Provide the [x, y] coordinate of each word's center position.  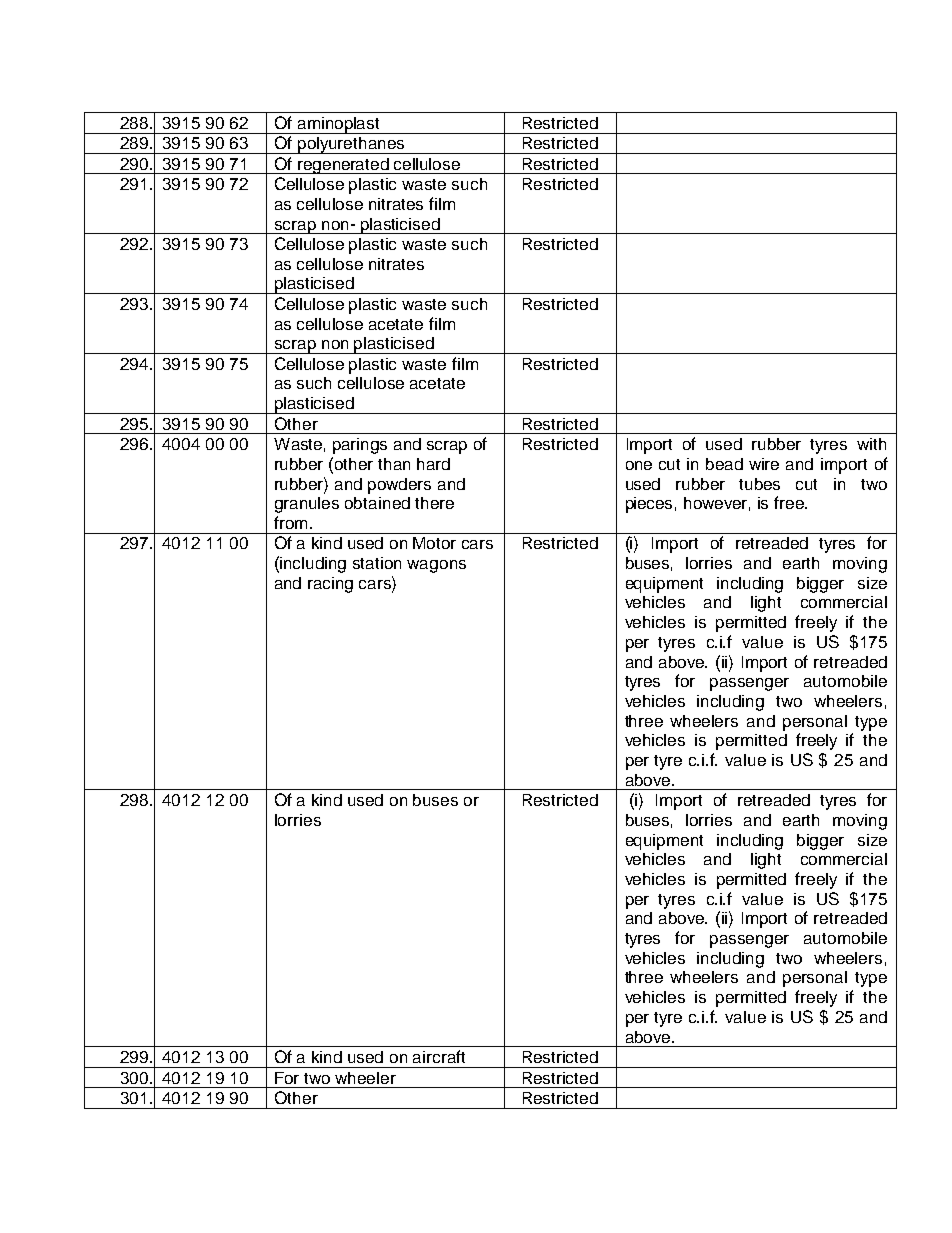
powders [399, 486]
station [377, 563]
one [639, 465]
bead [724, 464]
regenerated [343, 166]
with [871, 444]
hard [433, 464]
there [434, 503]
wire [764, 464]
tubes [759, 484]
